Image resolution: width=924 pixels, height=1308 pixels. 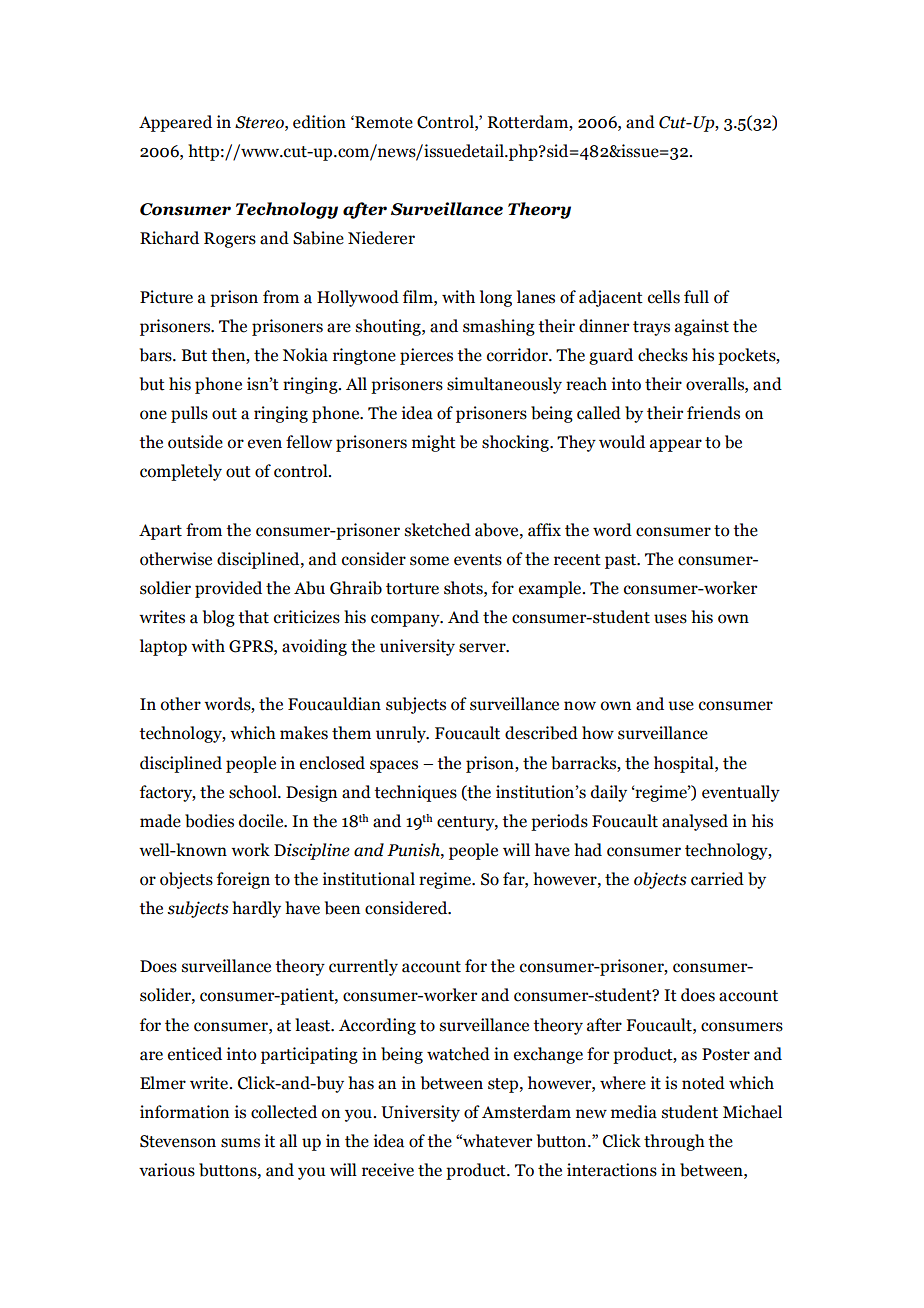 I want to click on simultaneously, so click(x=504, y=385).
